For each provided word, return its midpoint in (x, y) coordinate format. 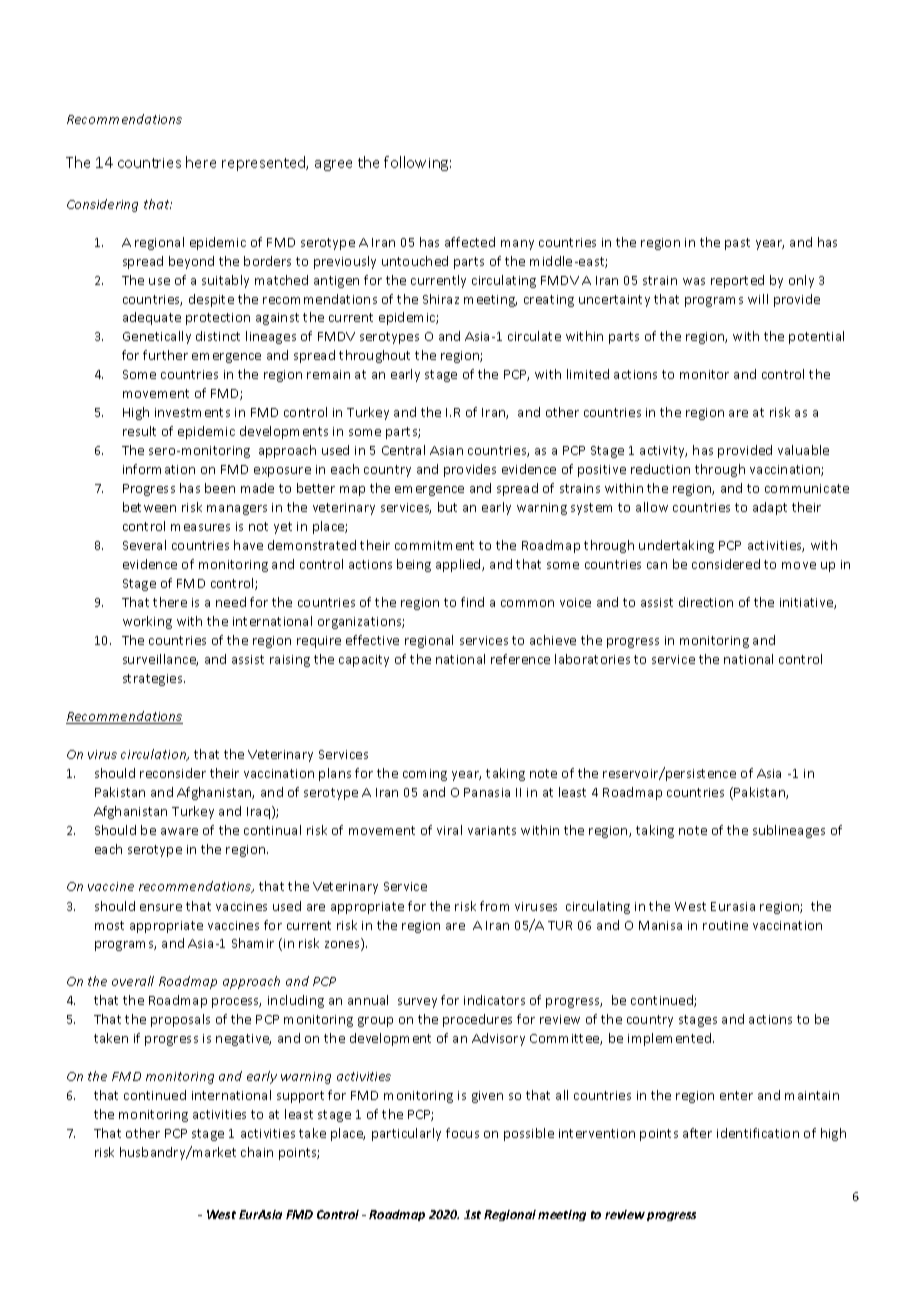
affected (470, 242)
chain (257, 1152)
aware (179, 831)
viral (449, 830)
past (737, 244)
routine (725, 925)
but (447, 507)
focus (462, 1133)
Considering (102, 205)
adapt (770, 508)
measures (200, 527)
